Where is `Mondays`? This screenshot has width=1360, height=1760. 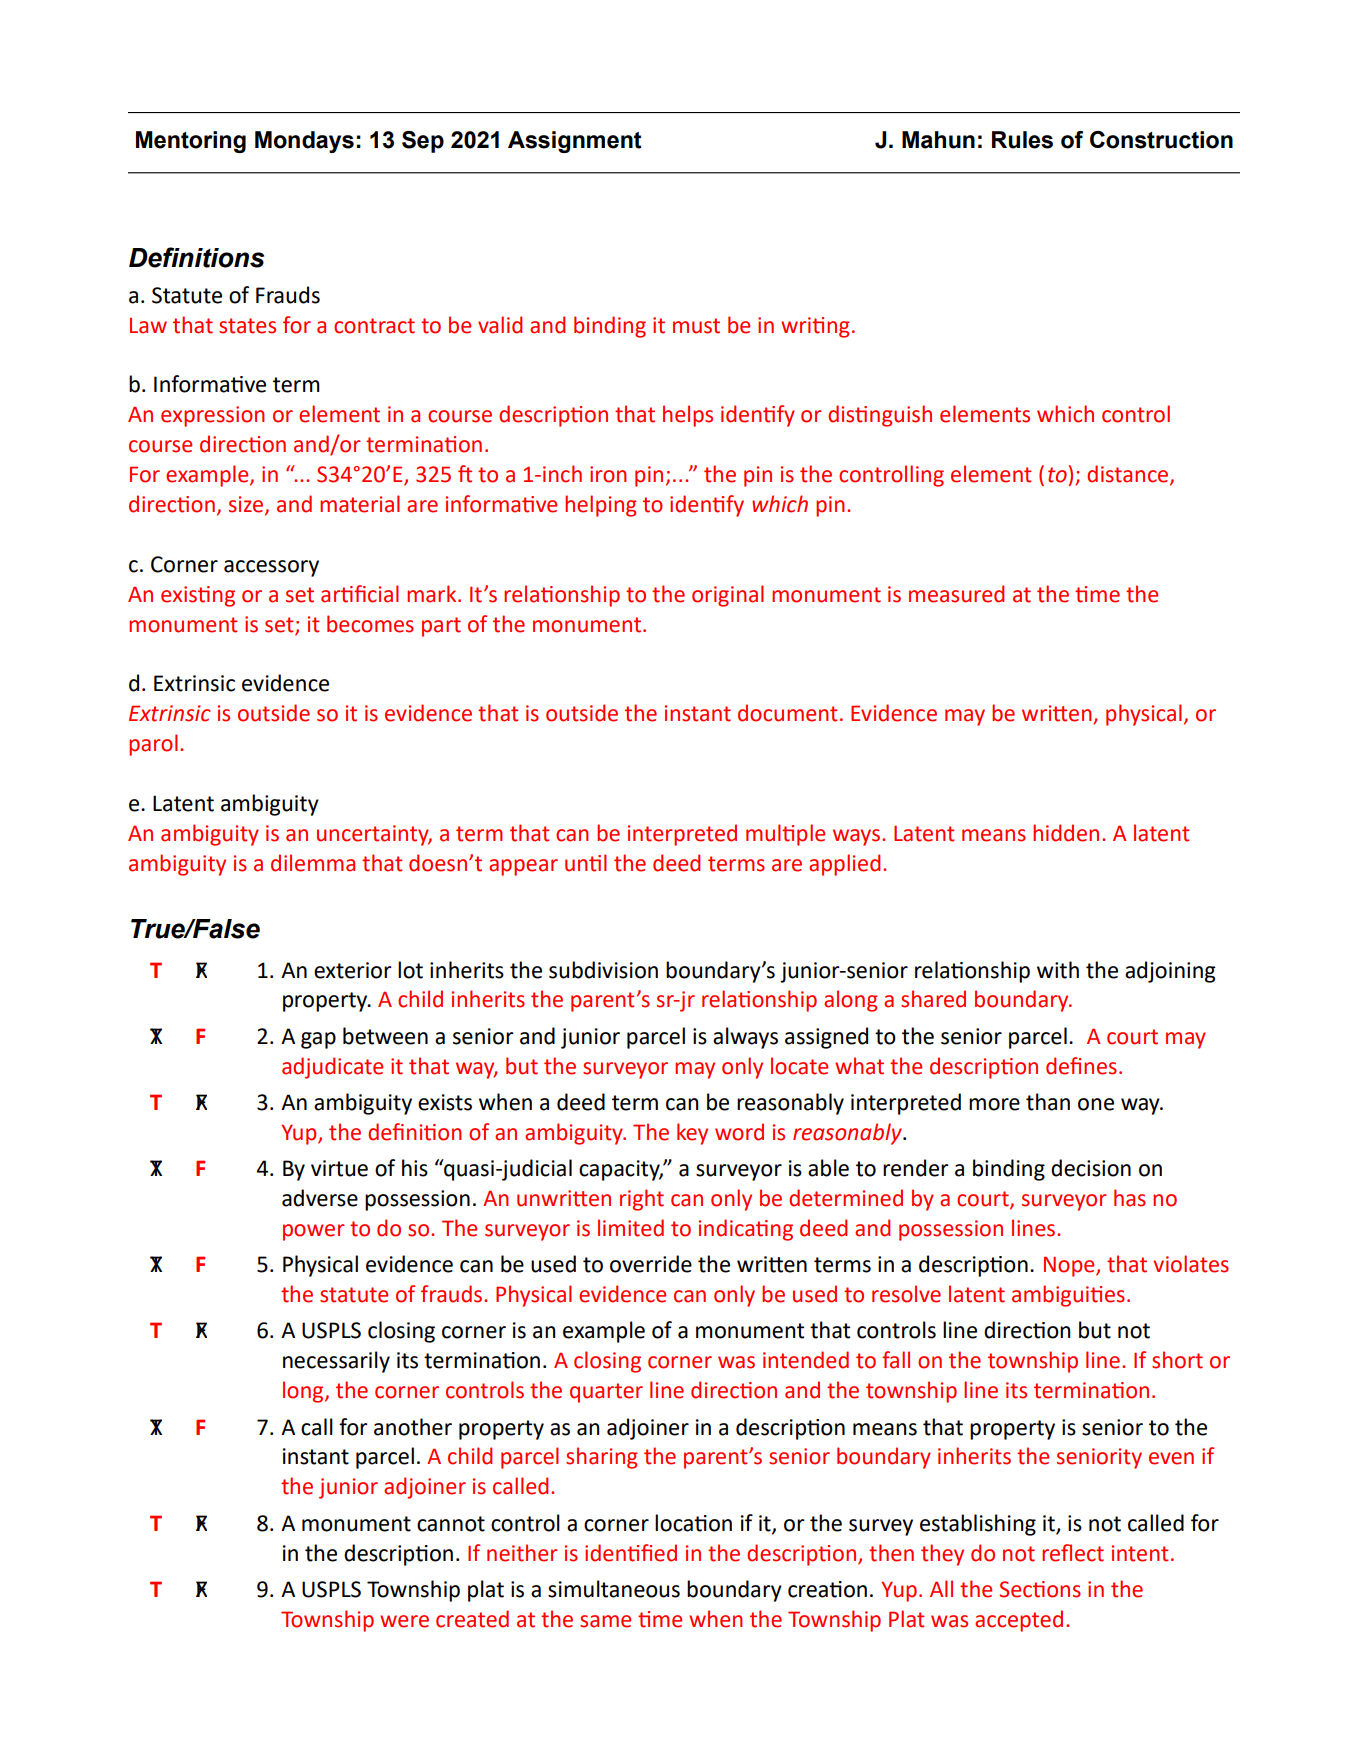
Mondays is located at coordinates (304, 142).
